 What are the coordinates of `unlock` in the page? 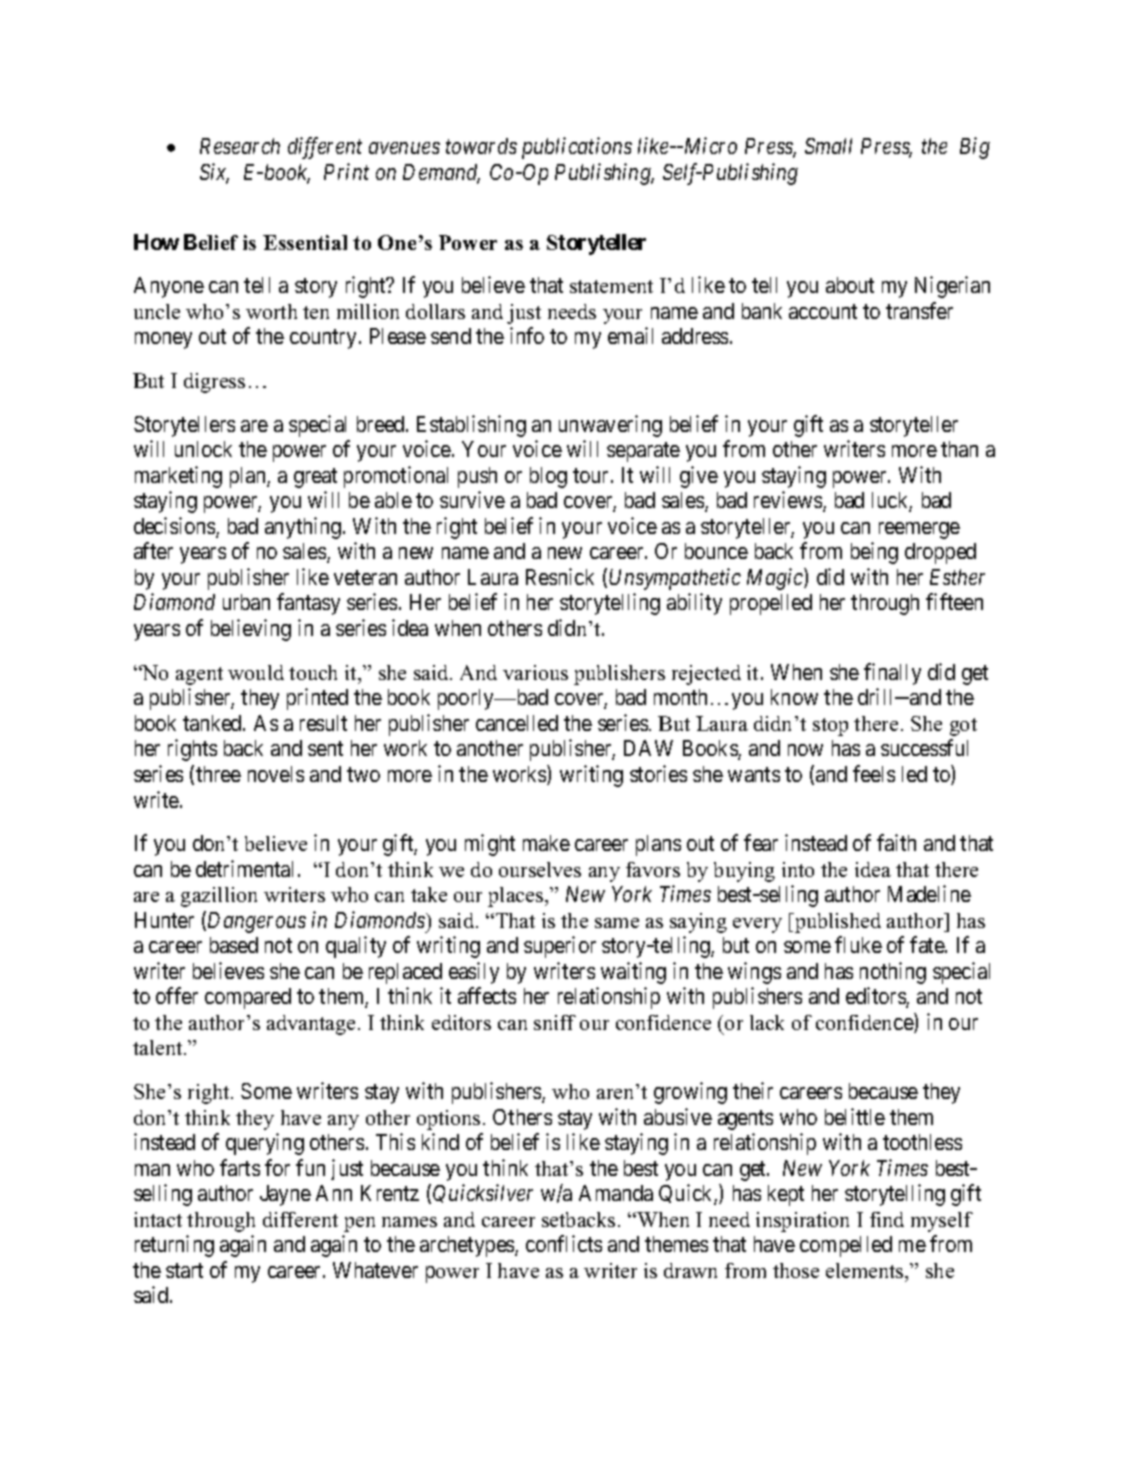 It's located at (203, 449).
